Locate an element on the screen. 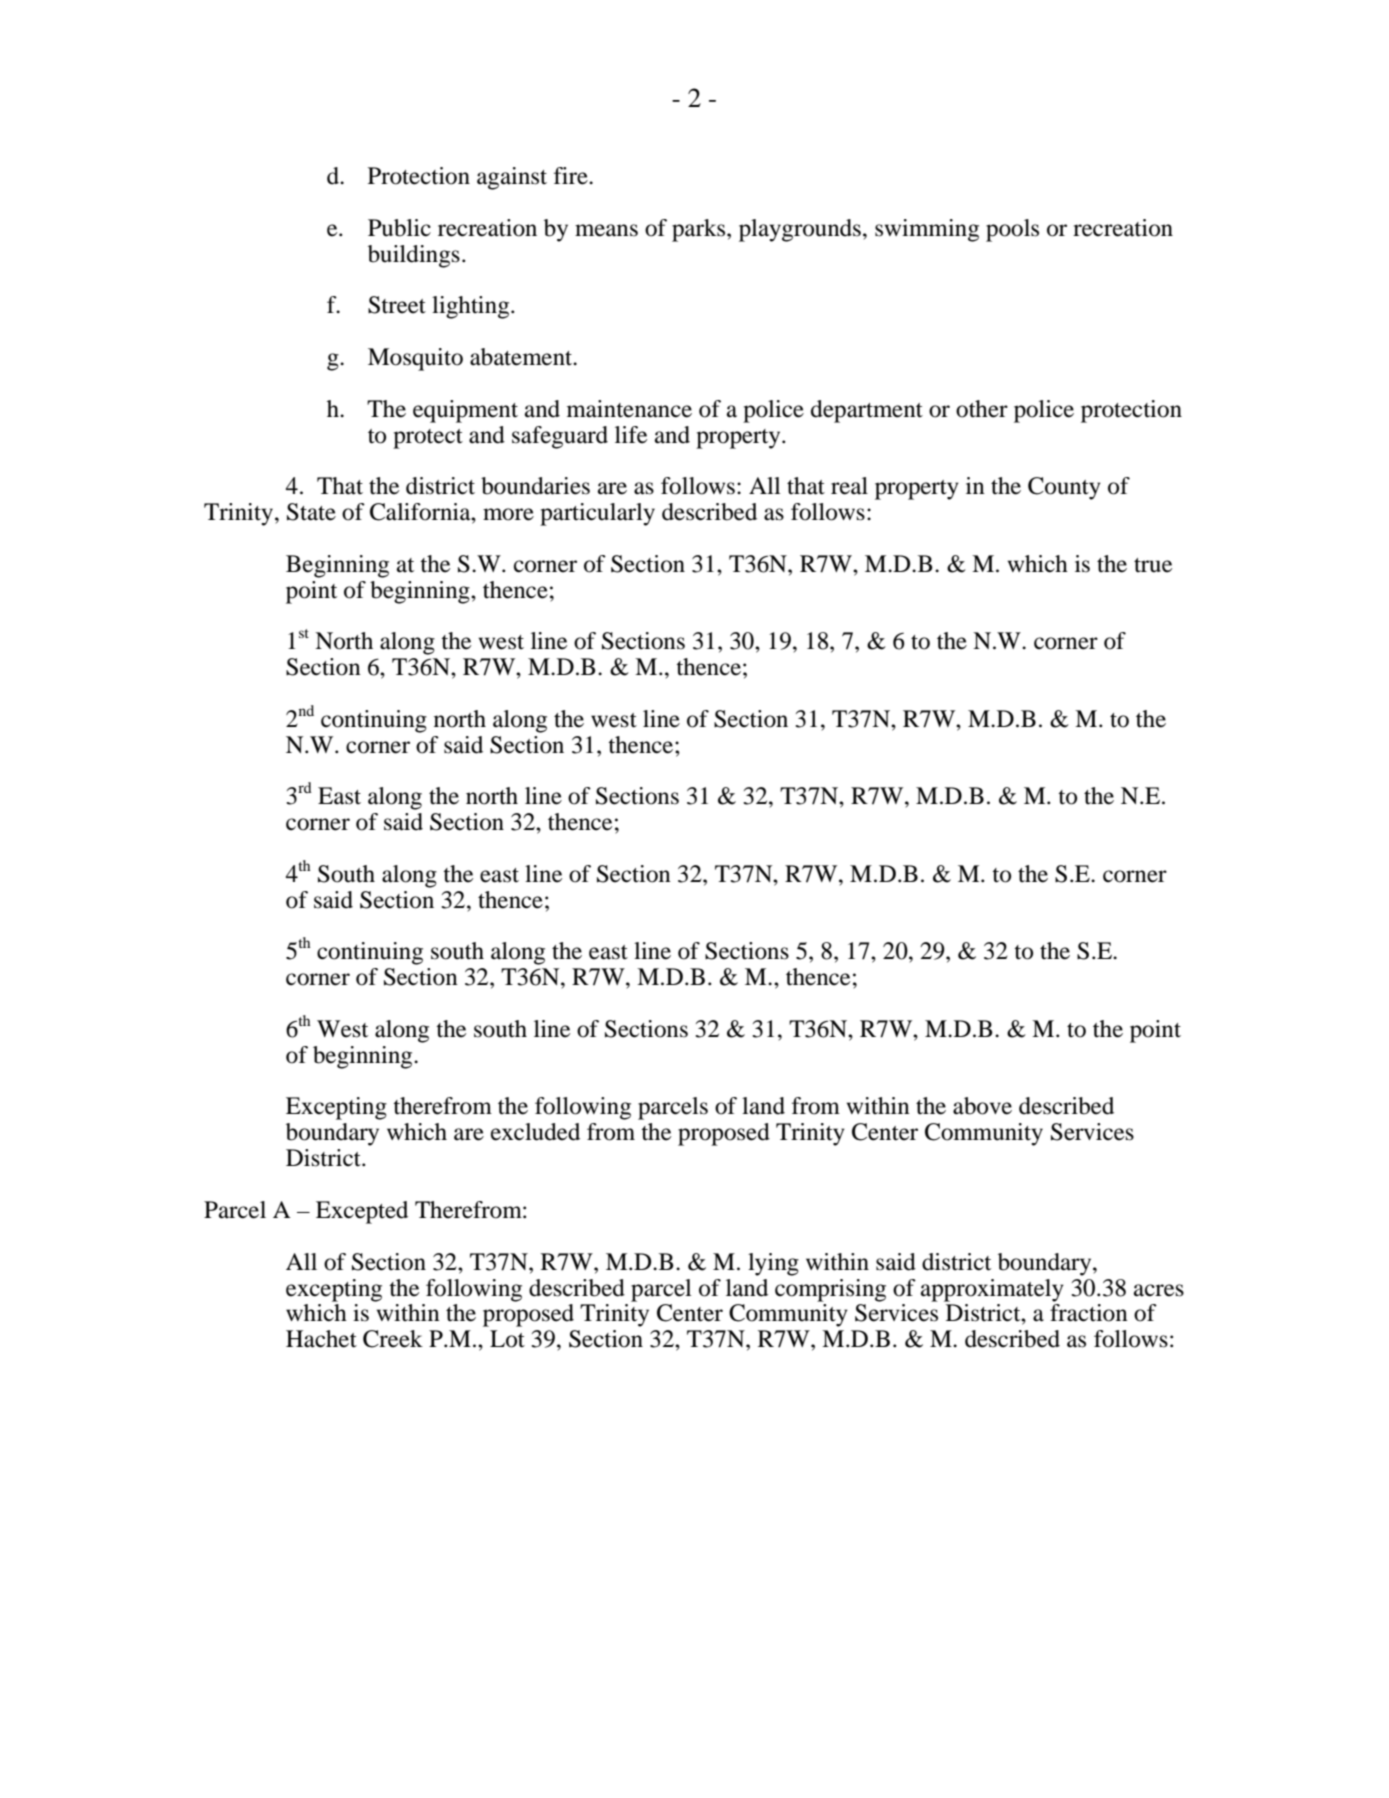 This screenshot has width=1389, height=1798. lying is located at coordinates (773, 1264).
